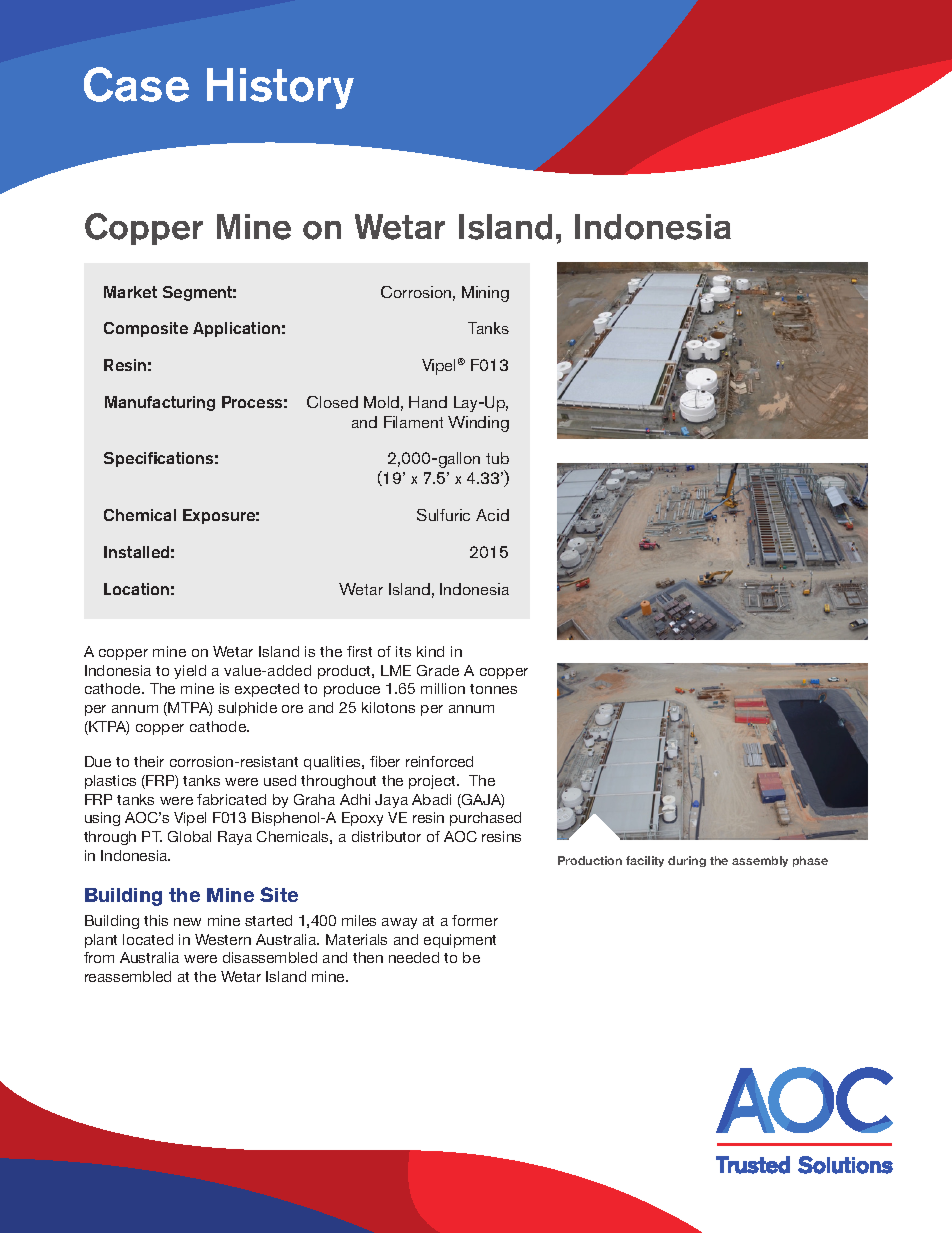  Describe the element at coordinates (460, 941) in the image. I see `equipment` at that location.
